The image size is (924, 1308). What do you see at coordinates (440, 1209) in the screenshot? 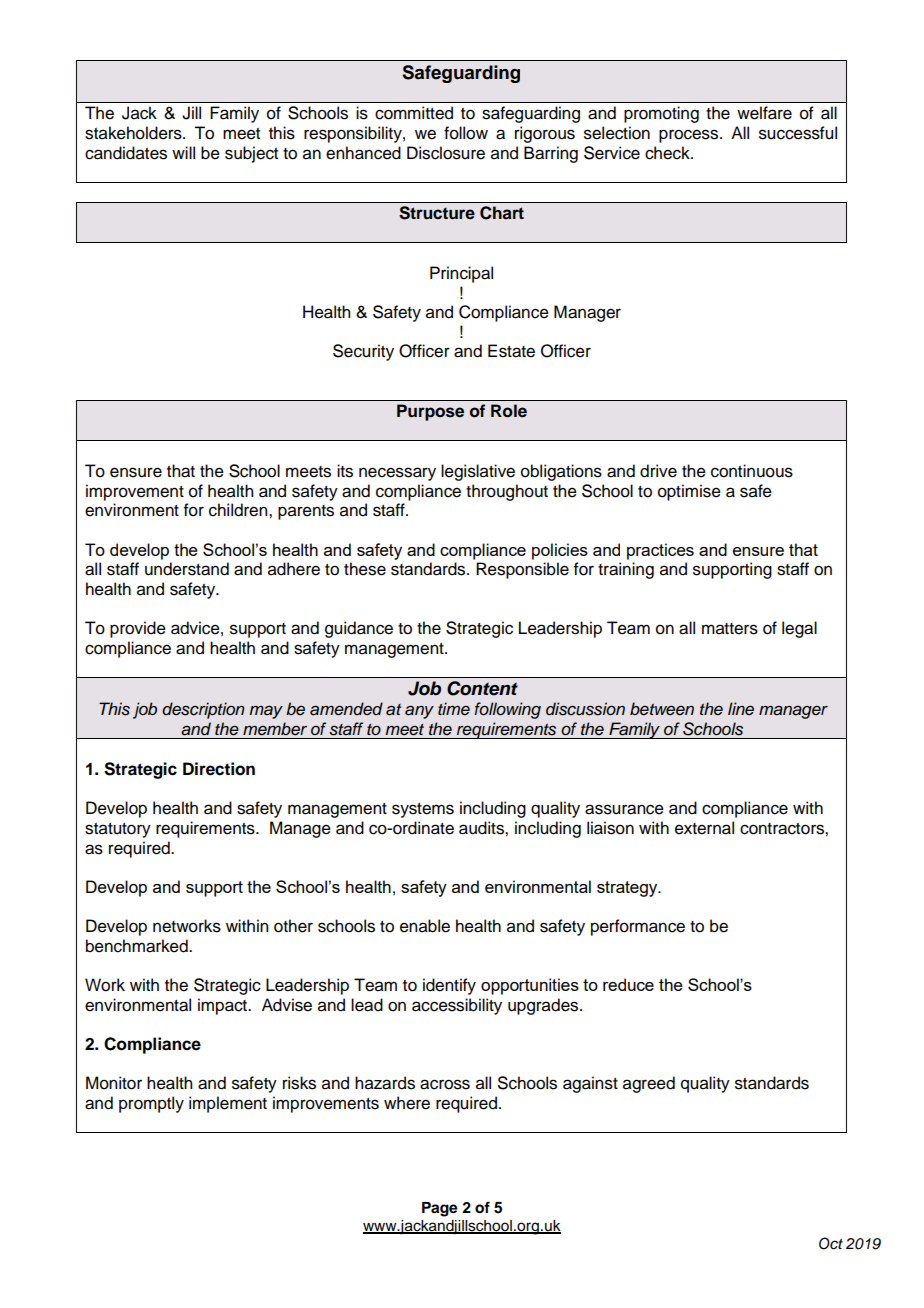
I see `Page` at bounding box center [440, 1209].
